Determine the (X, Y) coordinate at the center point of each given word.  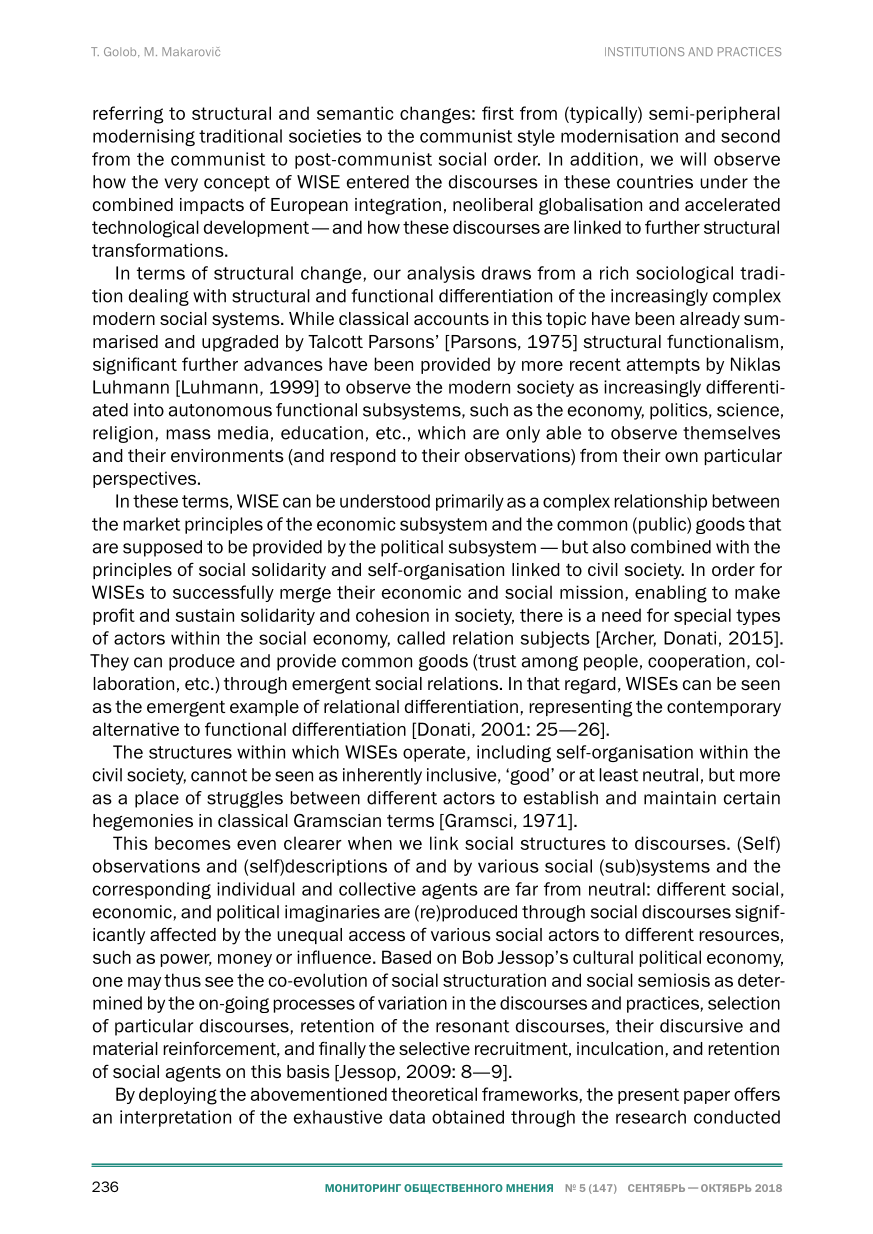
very (181, 185)
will (693, 159)
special (702, 616)
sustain (204, 615)
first (498, 113)
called (421, 638)
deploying (178, 1096)
